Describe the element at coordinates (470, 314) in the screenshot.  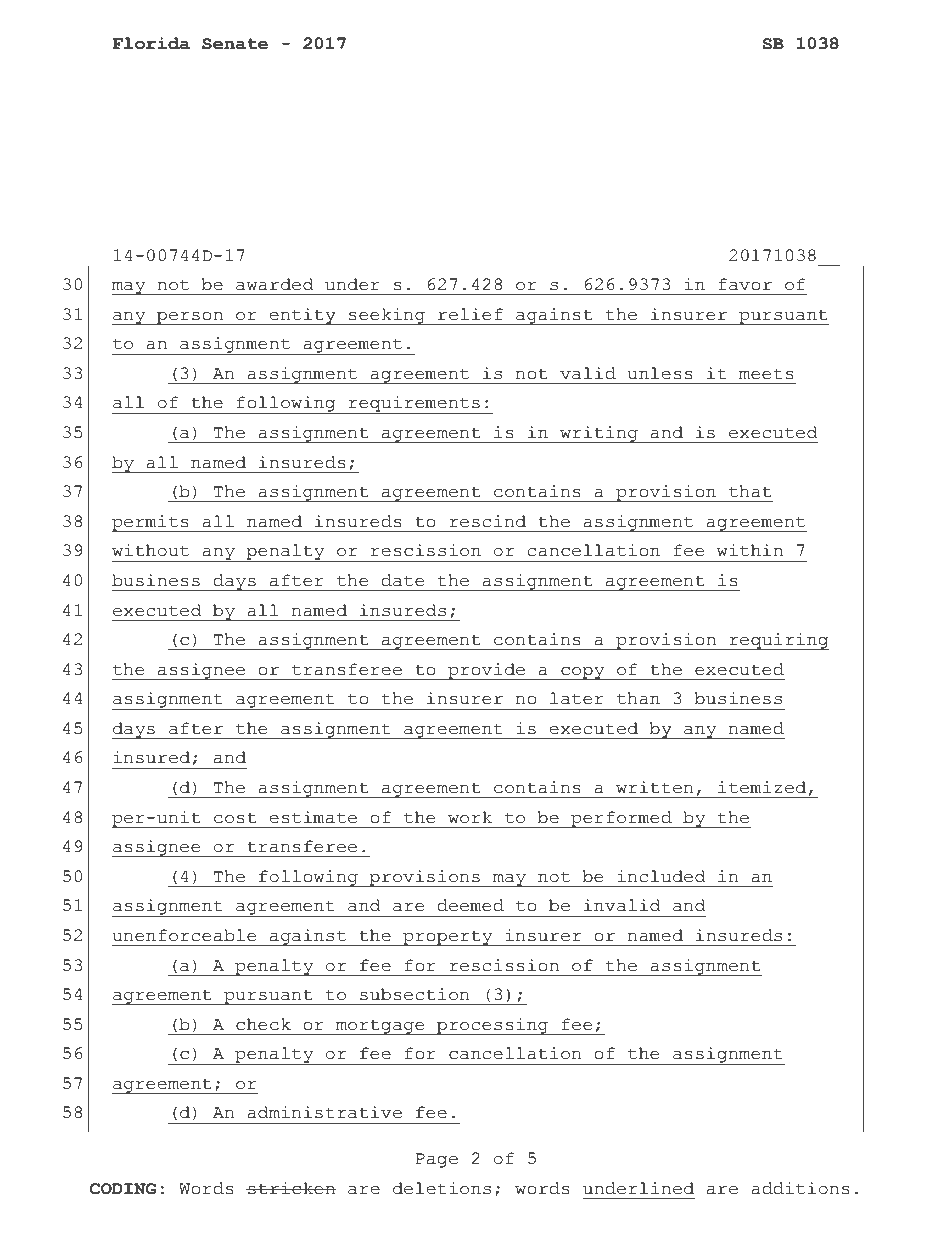
I see `relief` at that location.
